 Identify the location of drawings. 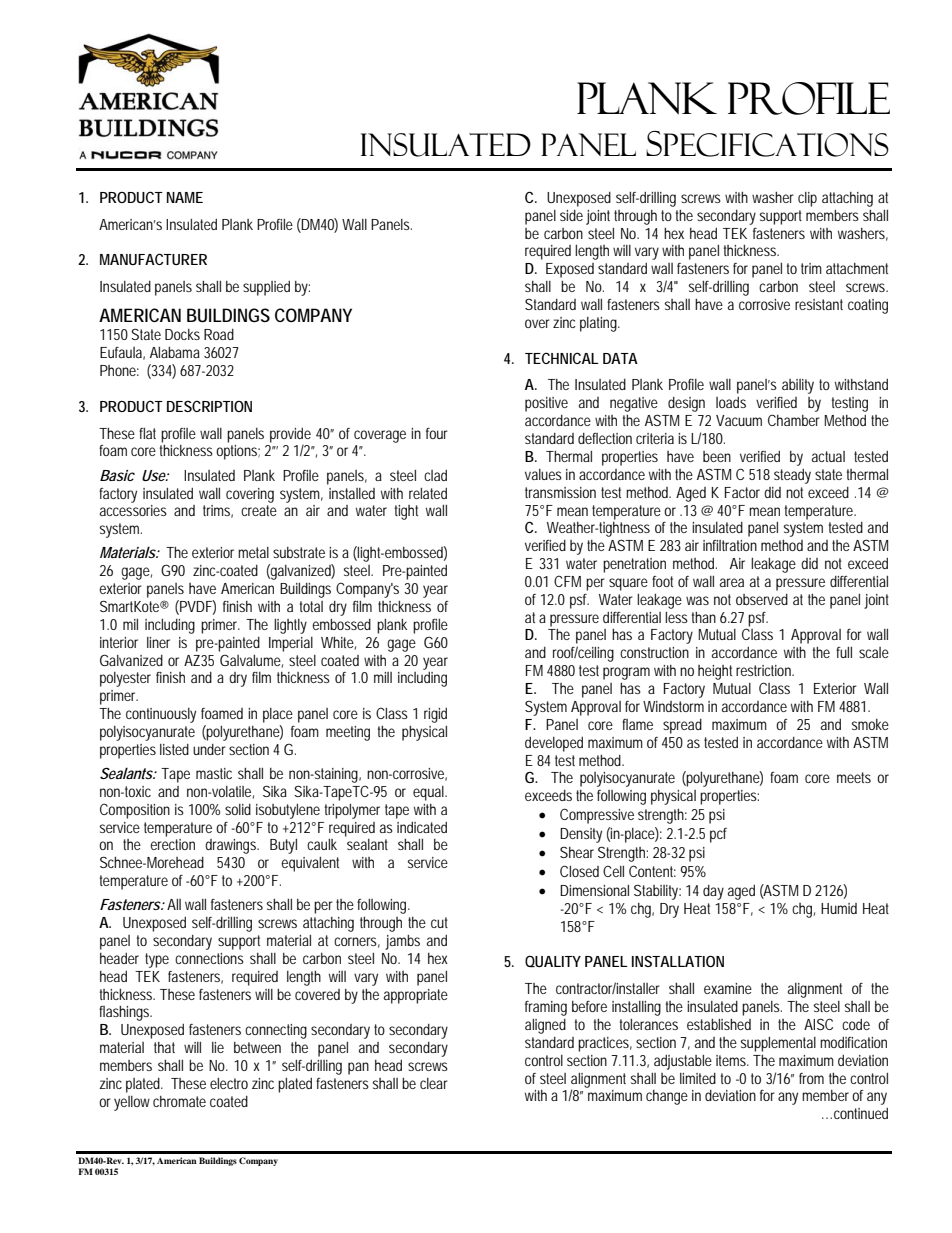
(231, 846).
